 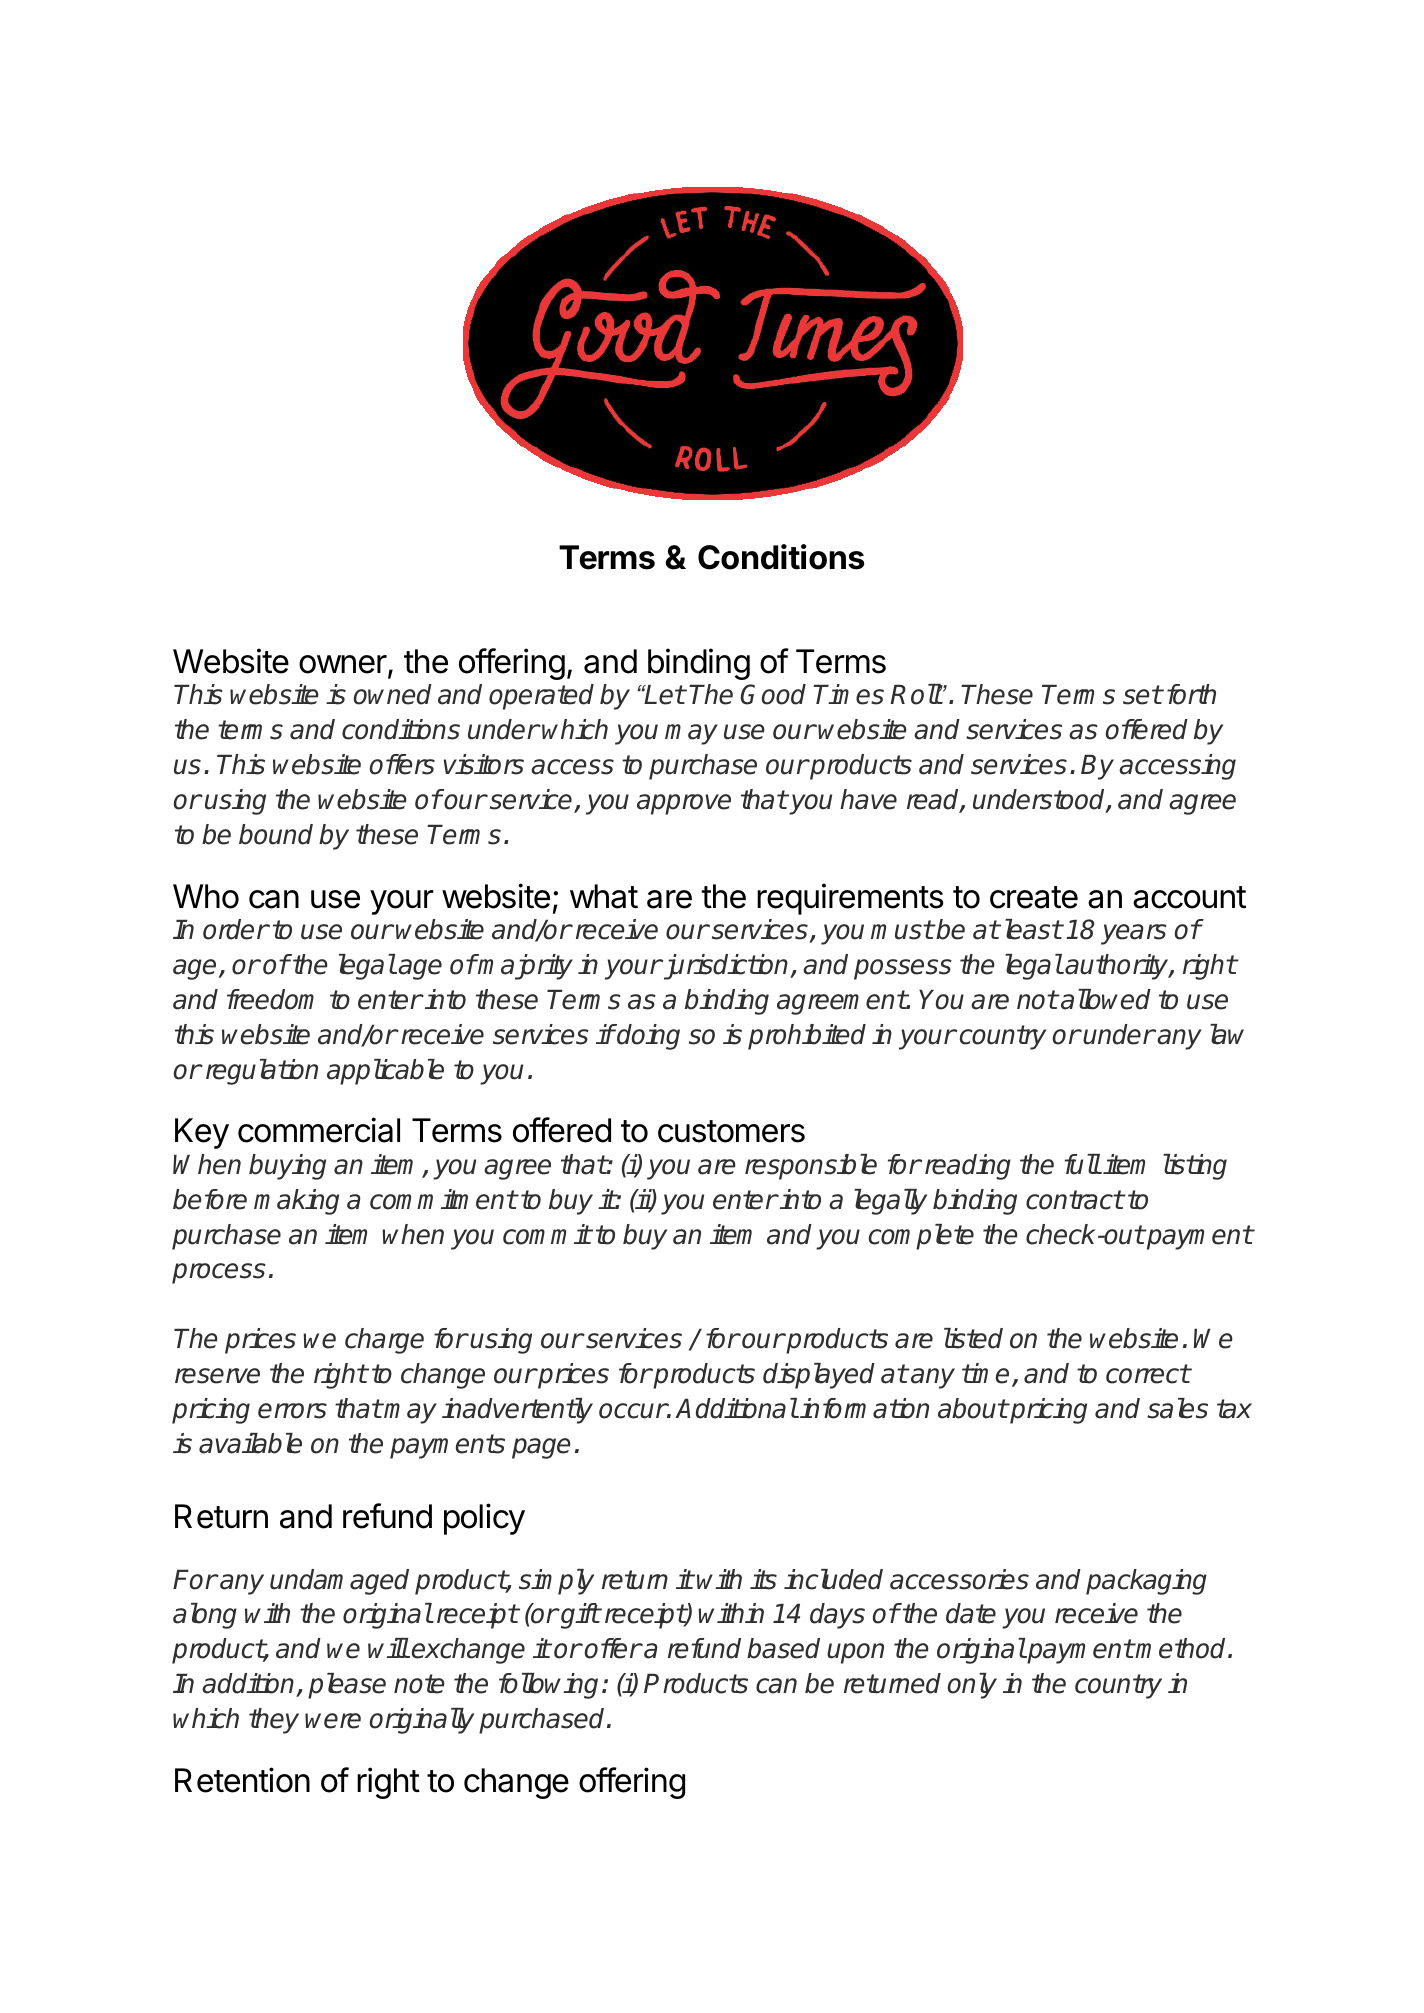 What do you see at coordinates (296, 1202) in the screenshot?
I see `making` at bounding box center [296, 1202].
